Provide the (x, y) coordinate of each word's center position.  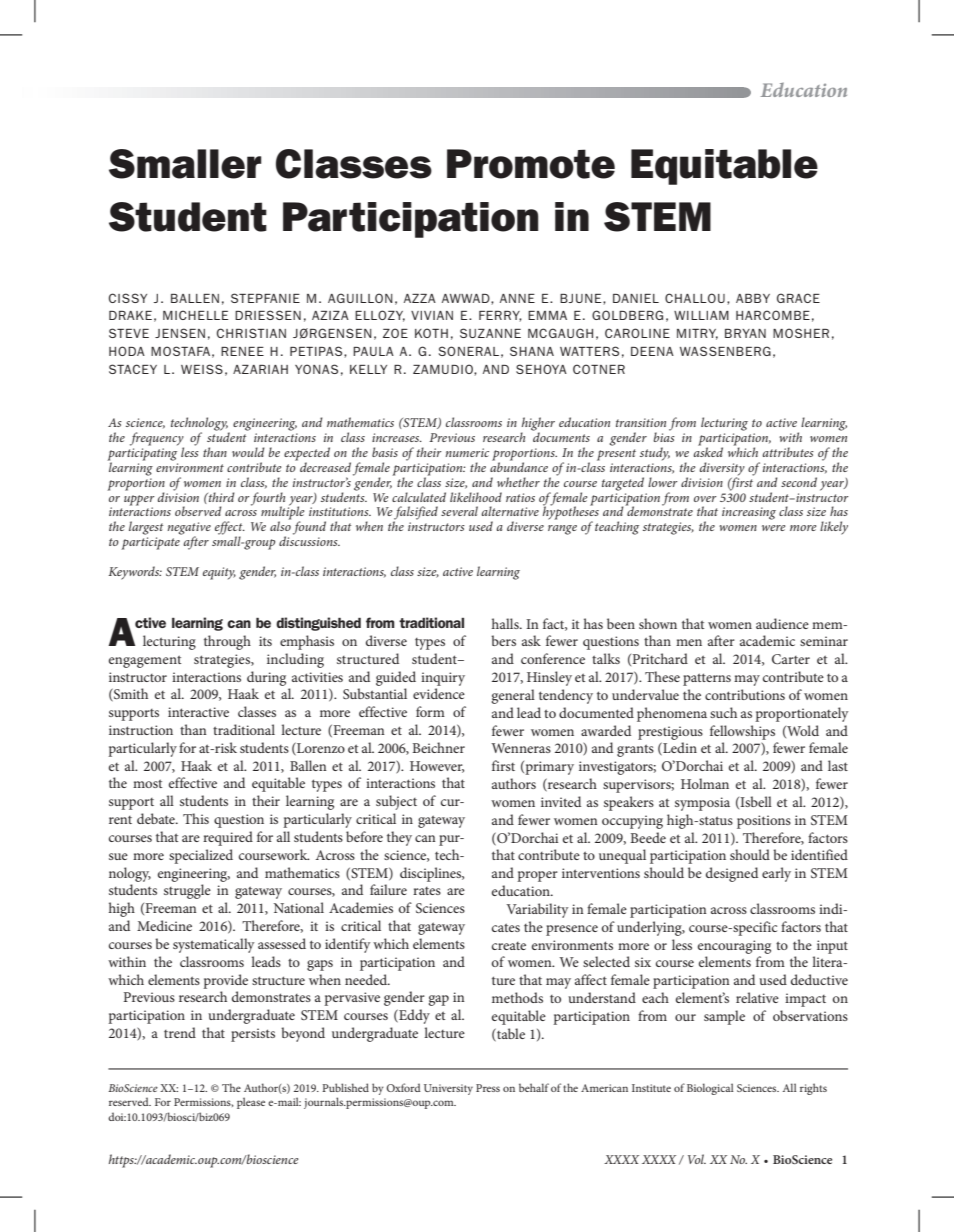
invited (561, 801)
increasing (749, 513)
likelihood (476, 497)
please (251, 1103)
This (196, 818)
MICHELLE (195, 315)
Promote (531, 164)
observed (198, 511)
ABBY (753, 298)
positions (764, 822)
